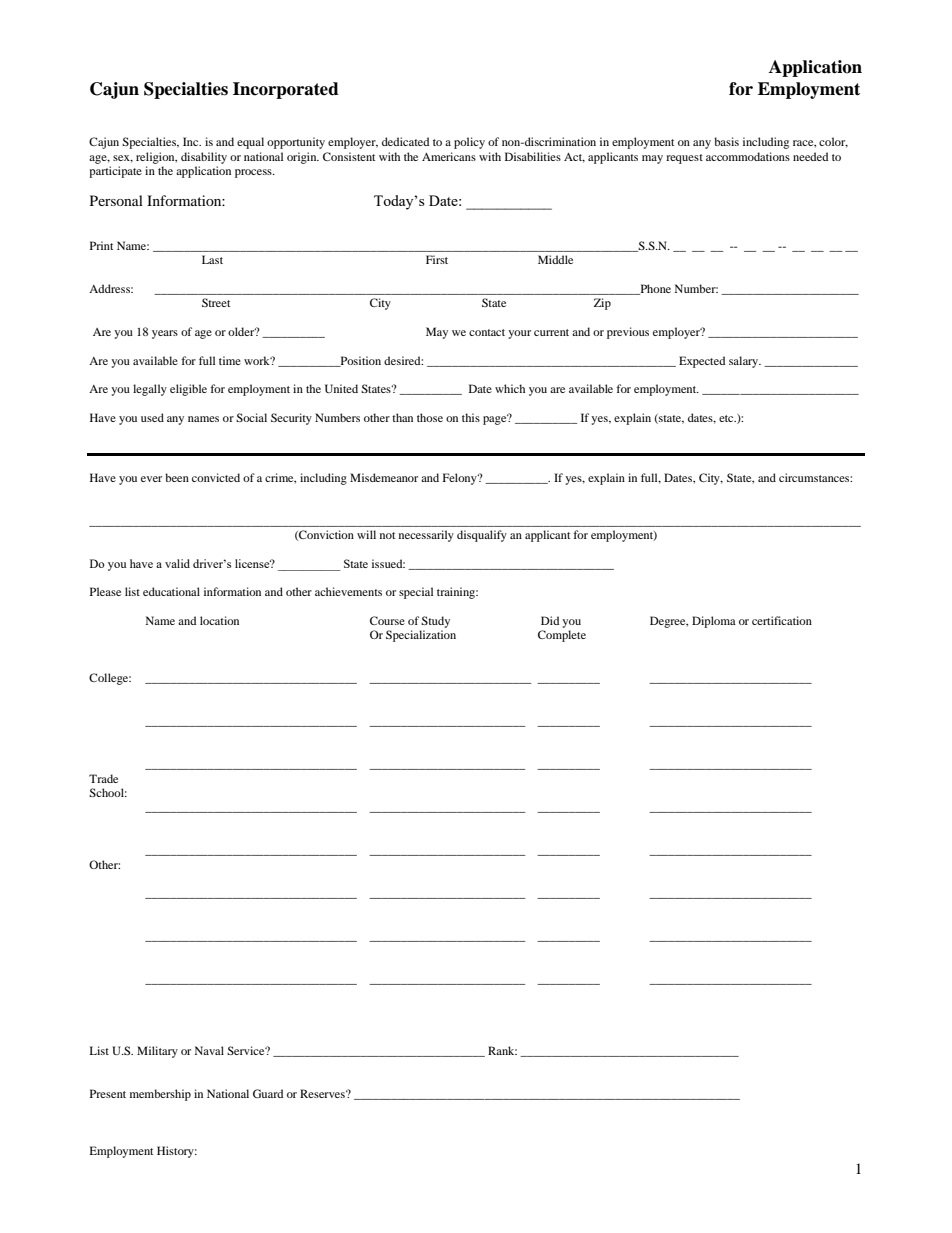 The image size is (952, 1233). What do you see at coordinates (727, 418) in the screenshot?
I see `etc` at bounding box center [727, 418].
